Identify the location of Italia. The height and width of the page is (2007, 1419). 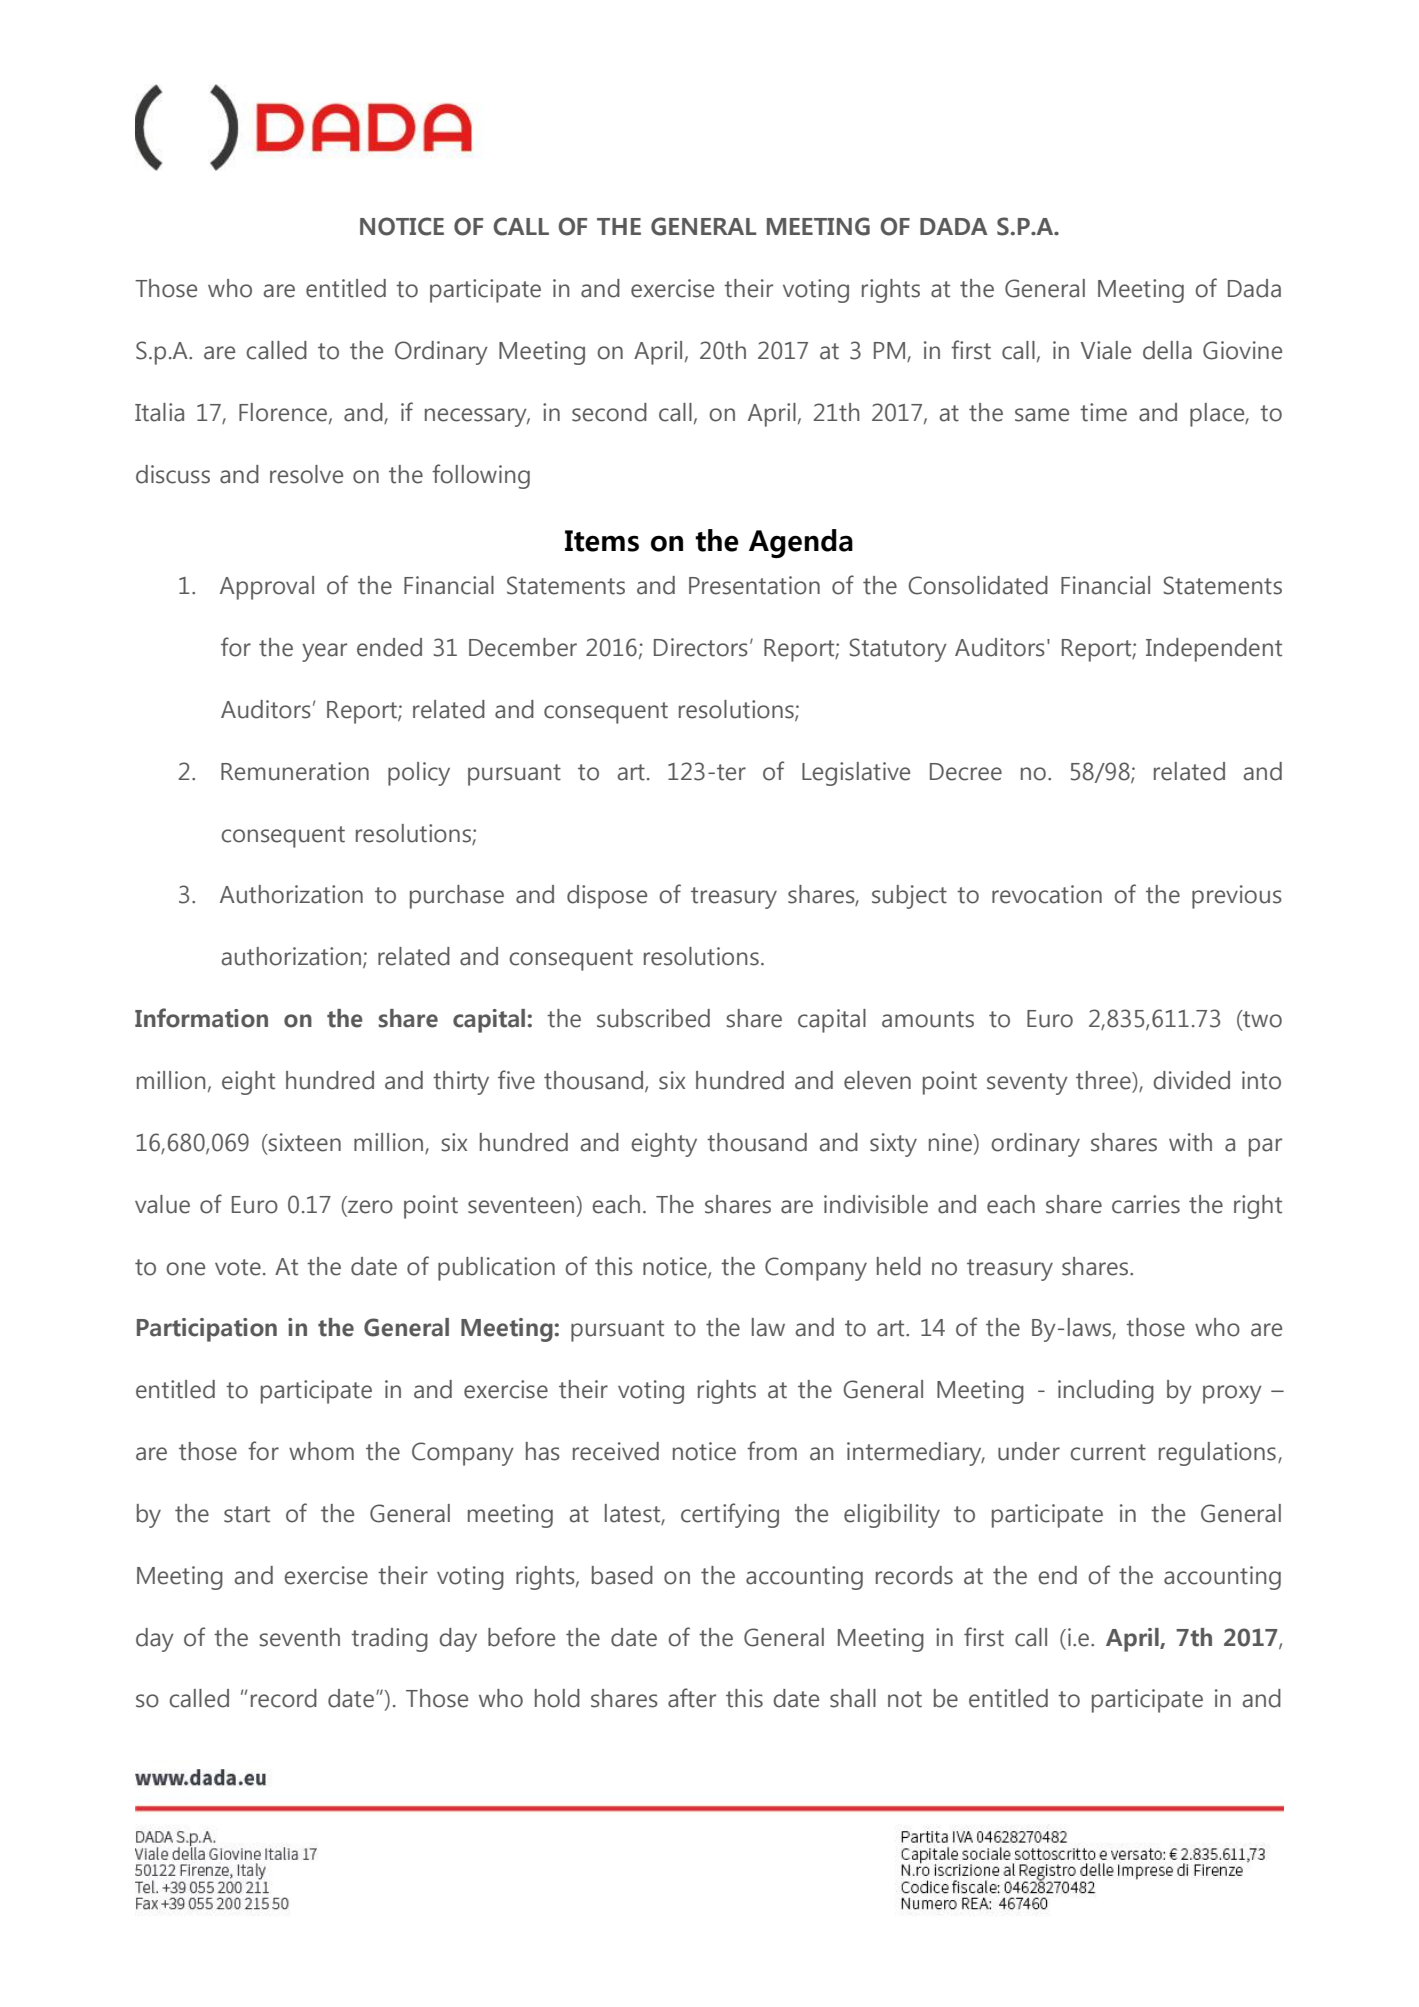
(159, 412).
